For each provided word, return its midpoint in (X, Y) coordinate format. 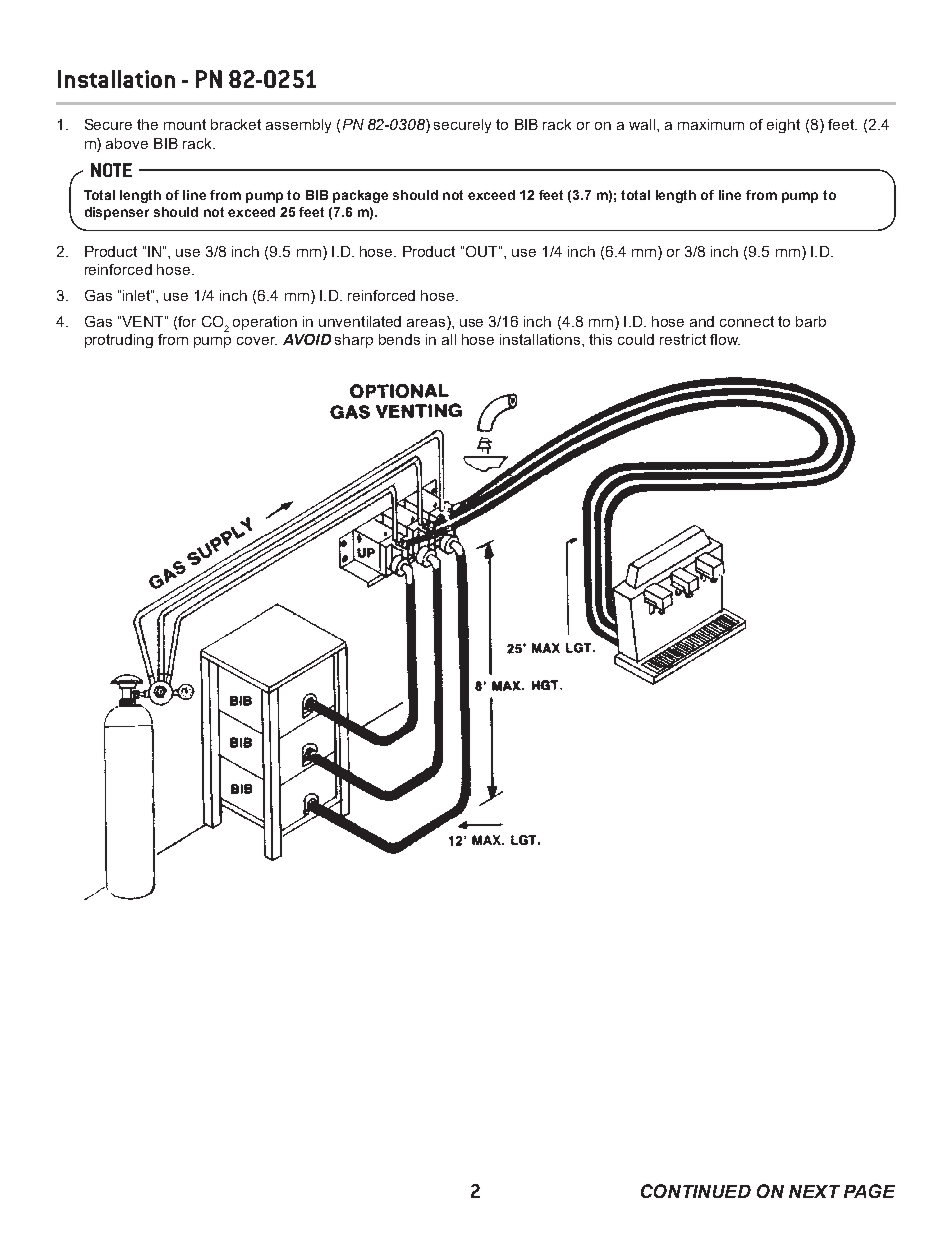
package (360, 196)
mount (185, 124)
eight (783, 126)
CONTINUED (696, 1191)
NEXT (814, 1191)
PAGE (869, 1191)
